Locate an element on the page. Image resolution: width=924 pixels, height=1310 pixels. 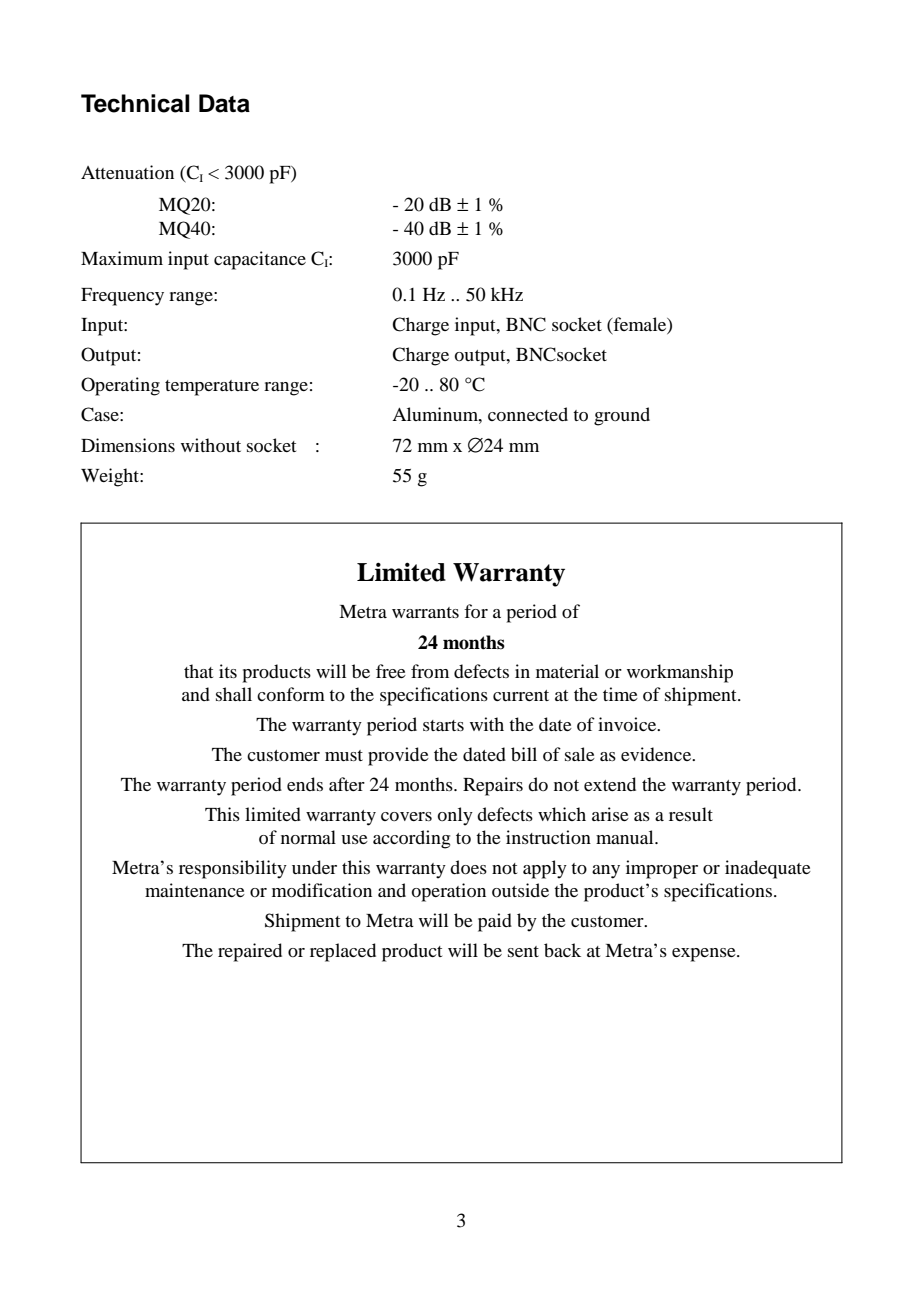
ends is located at coordinates (305, 784).
